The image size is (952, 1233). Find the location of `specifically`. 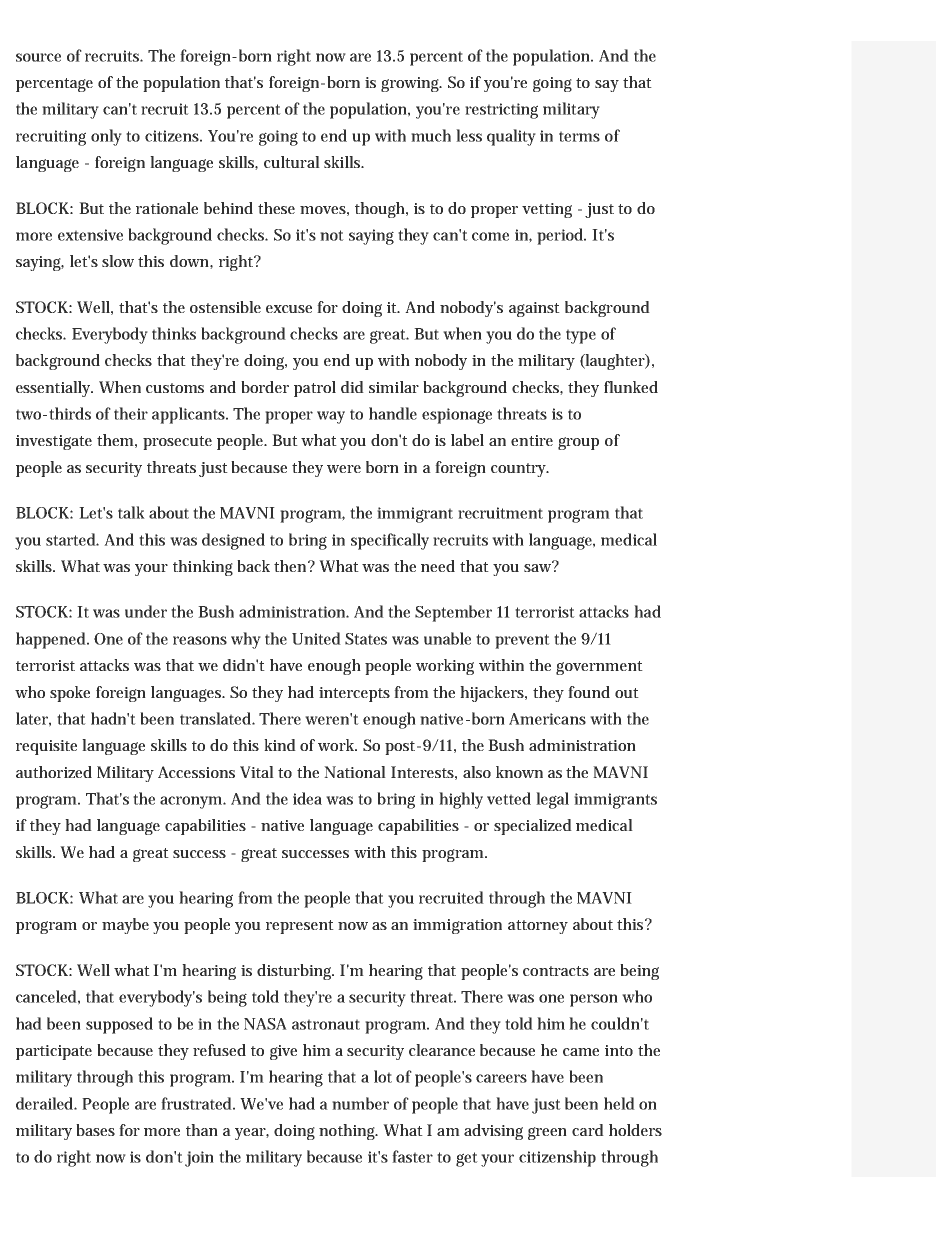

specifically is located at coordinates (390, 541).
